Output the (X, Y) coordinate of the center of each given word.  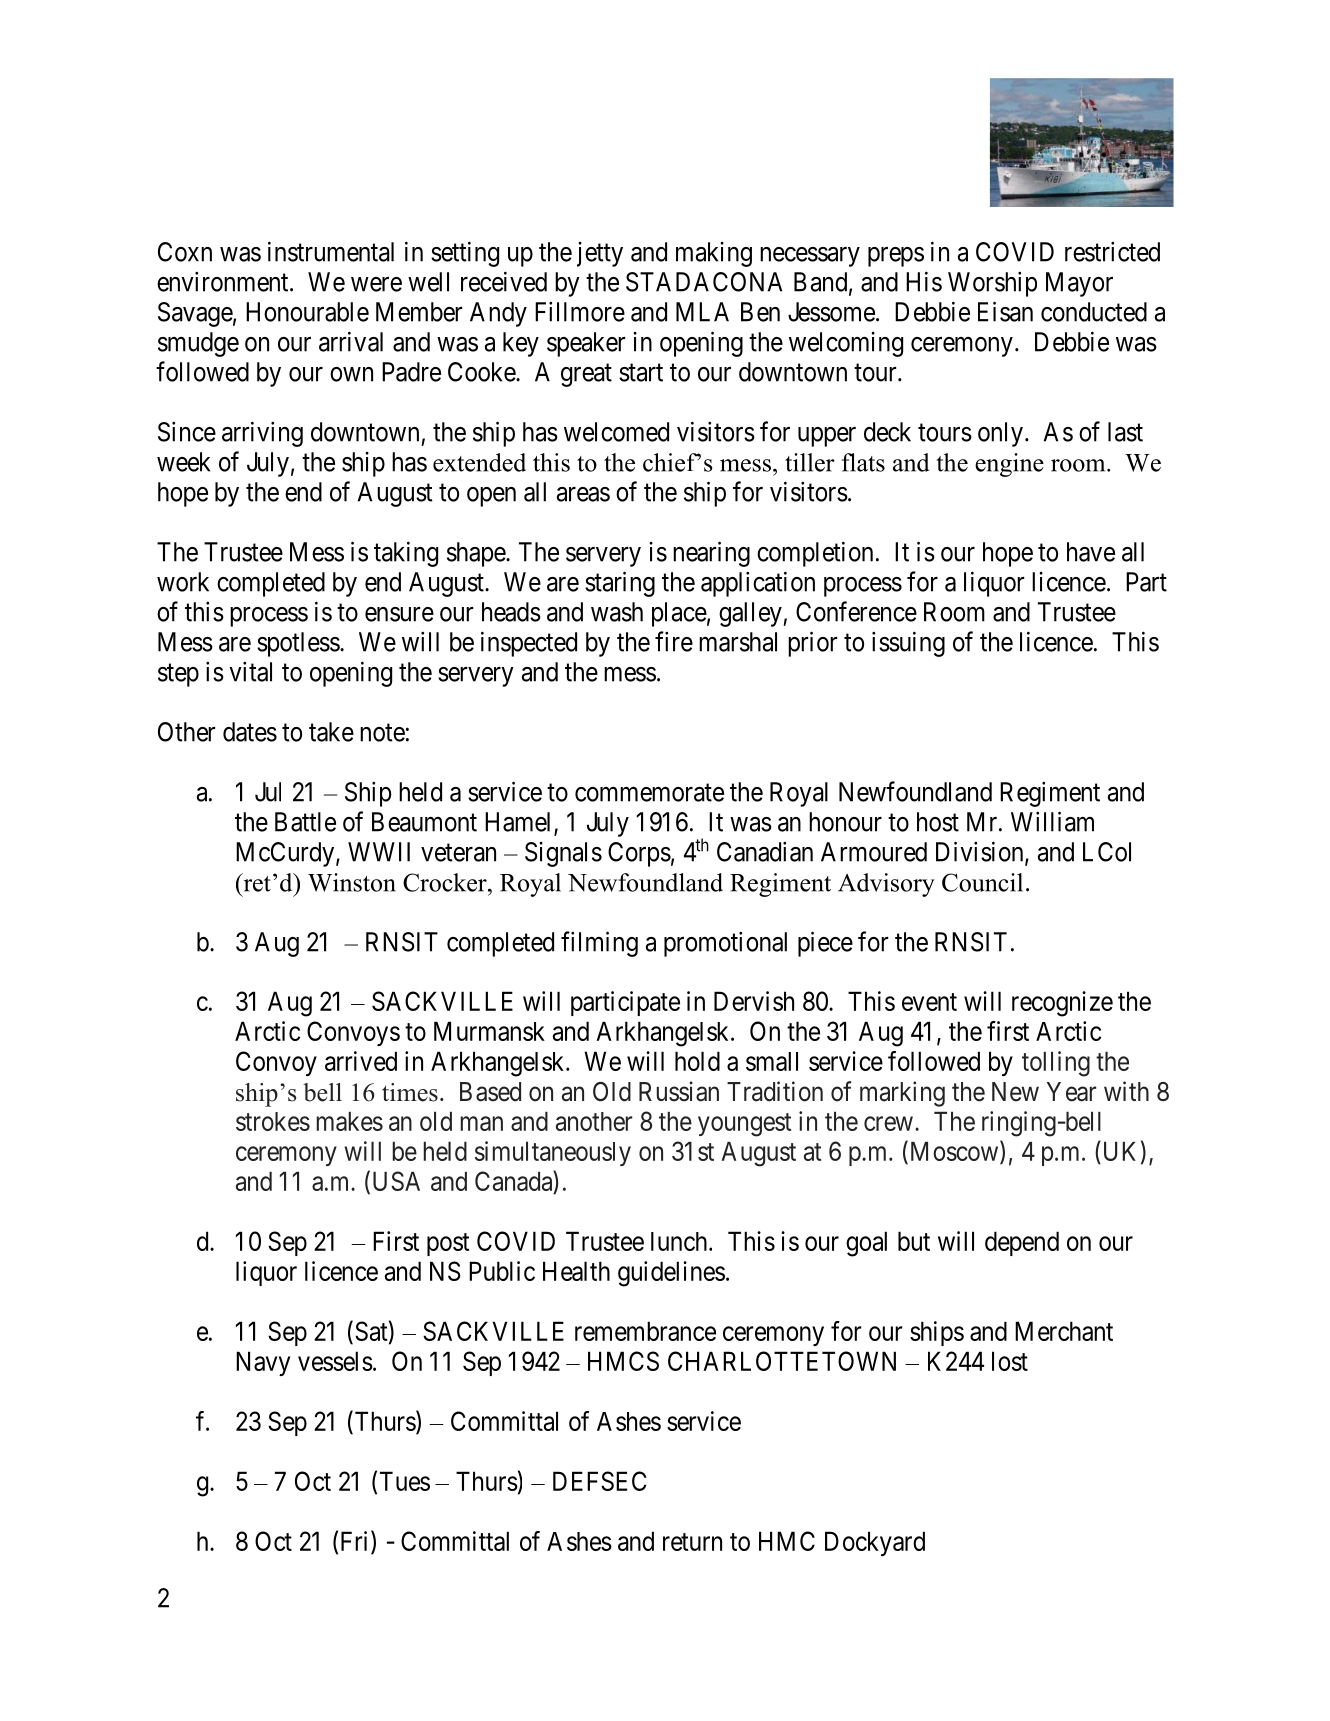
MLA (702, 312)
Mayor (1079, 284)
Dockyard (875, 1543)
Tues (405, 1481)
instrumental (331, 251)
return (692, 1542)
